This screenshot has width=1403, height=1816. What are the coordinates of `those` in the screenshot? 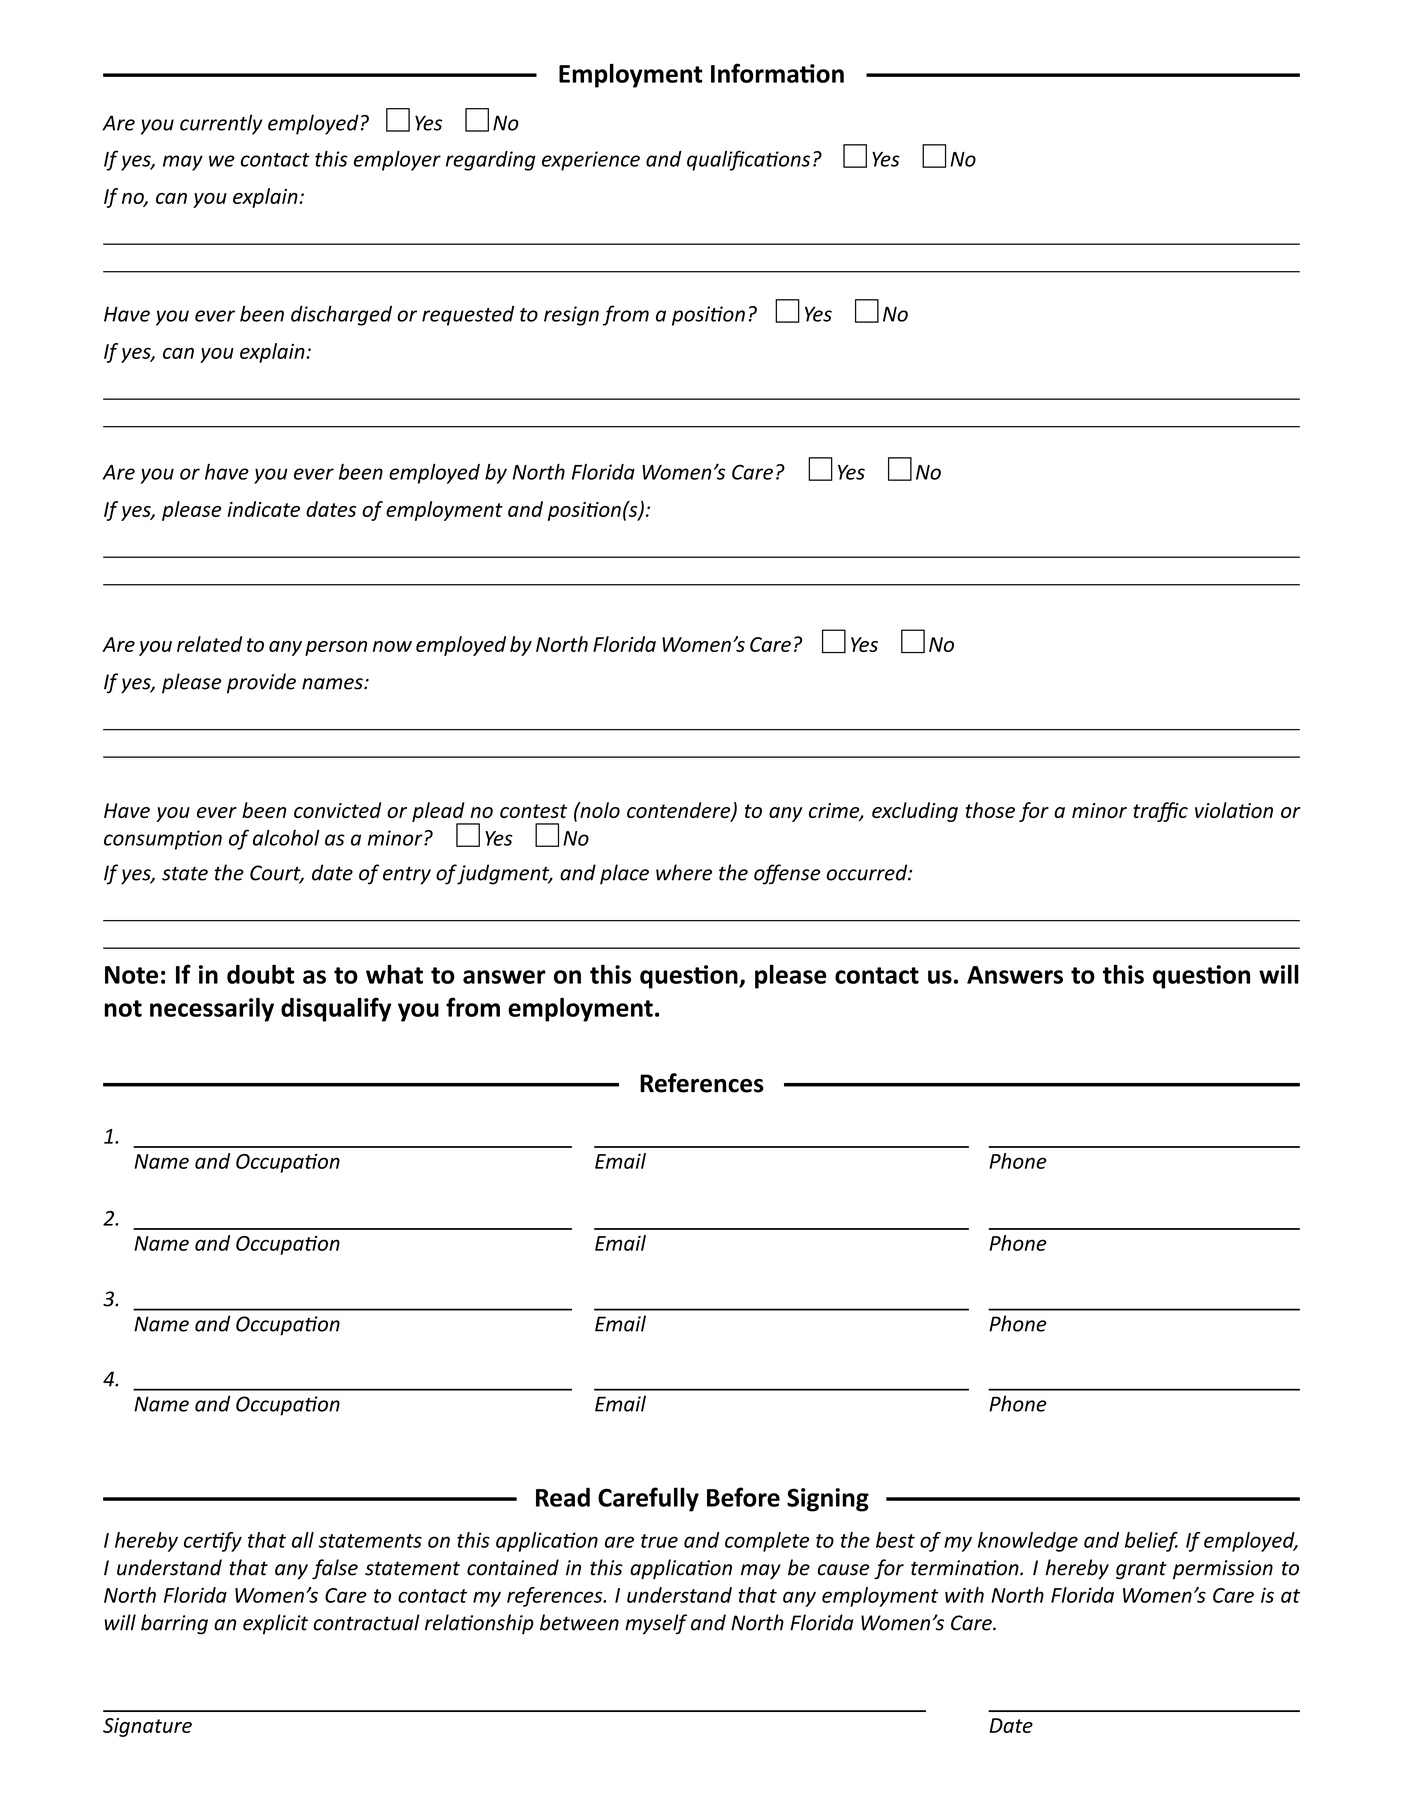 It's located at (990, 810).
